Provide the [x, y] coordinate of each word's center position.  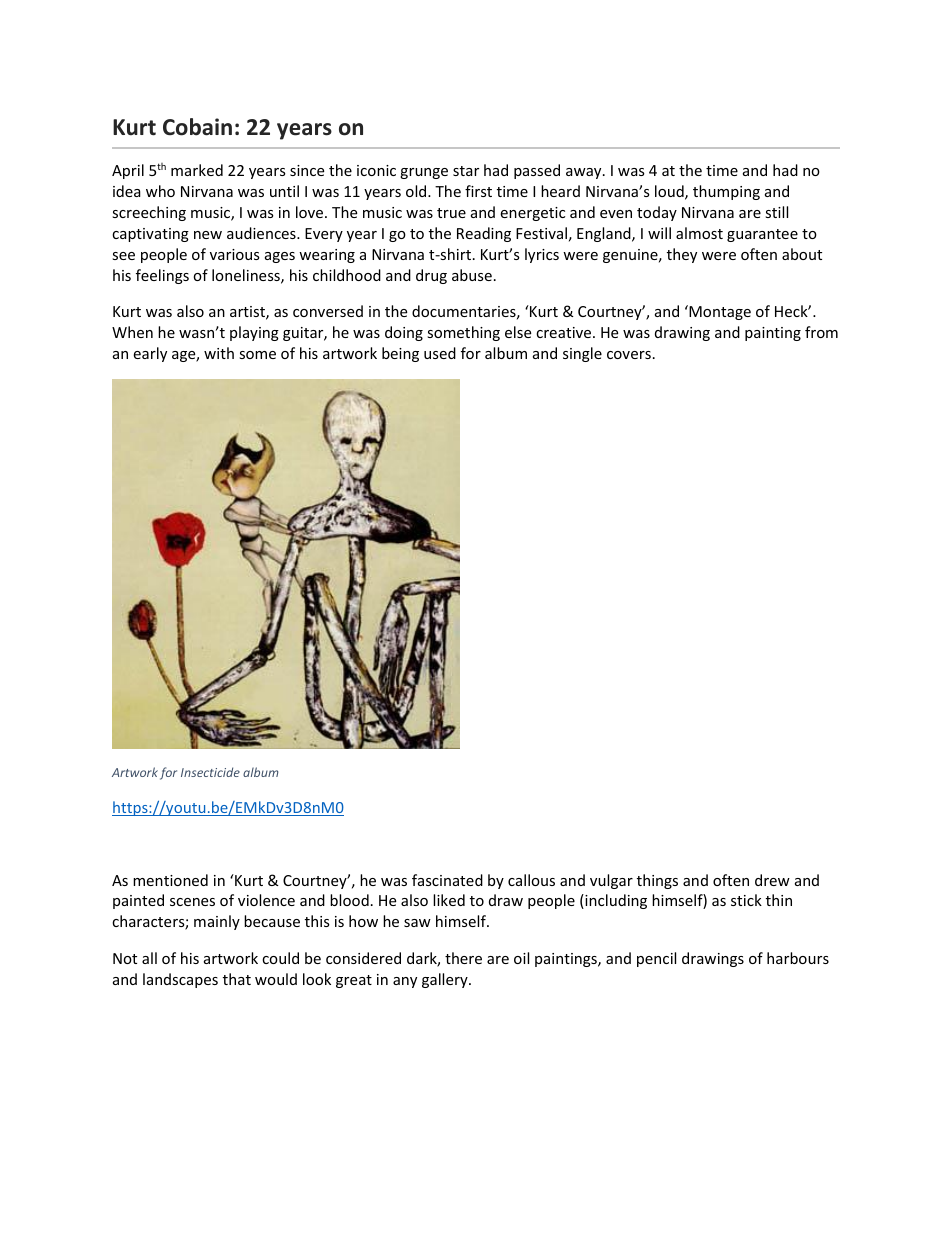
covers [629, 355]
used [440, 353]
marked [197, 170]
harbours [798, 958]
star [466, 171]
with [219, 353]
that [237, 979]
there [463, 958]
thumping [726, 192]
